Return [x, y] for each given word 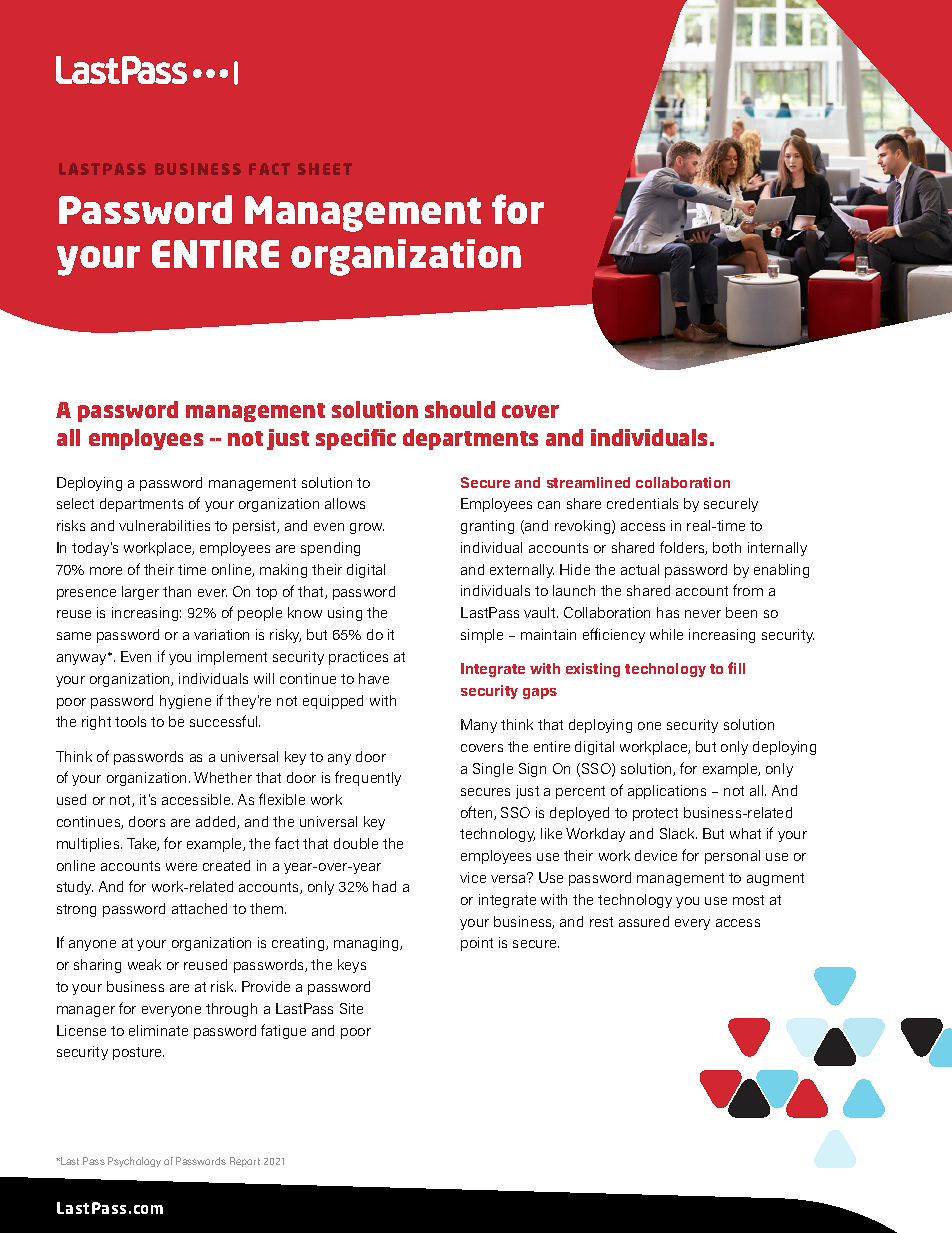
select [75, 503]
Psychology [134, 1162]
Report [245, 1162]
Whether [223, 777]
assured [644, 921]
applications [667, 792]
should [460, 409]
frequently [368, 778]
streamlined [588, 482]
